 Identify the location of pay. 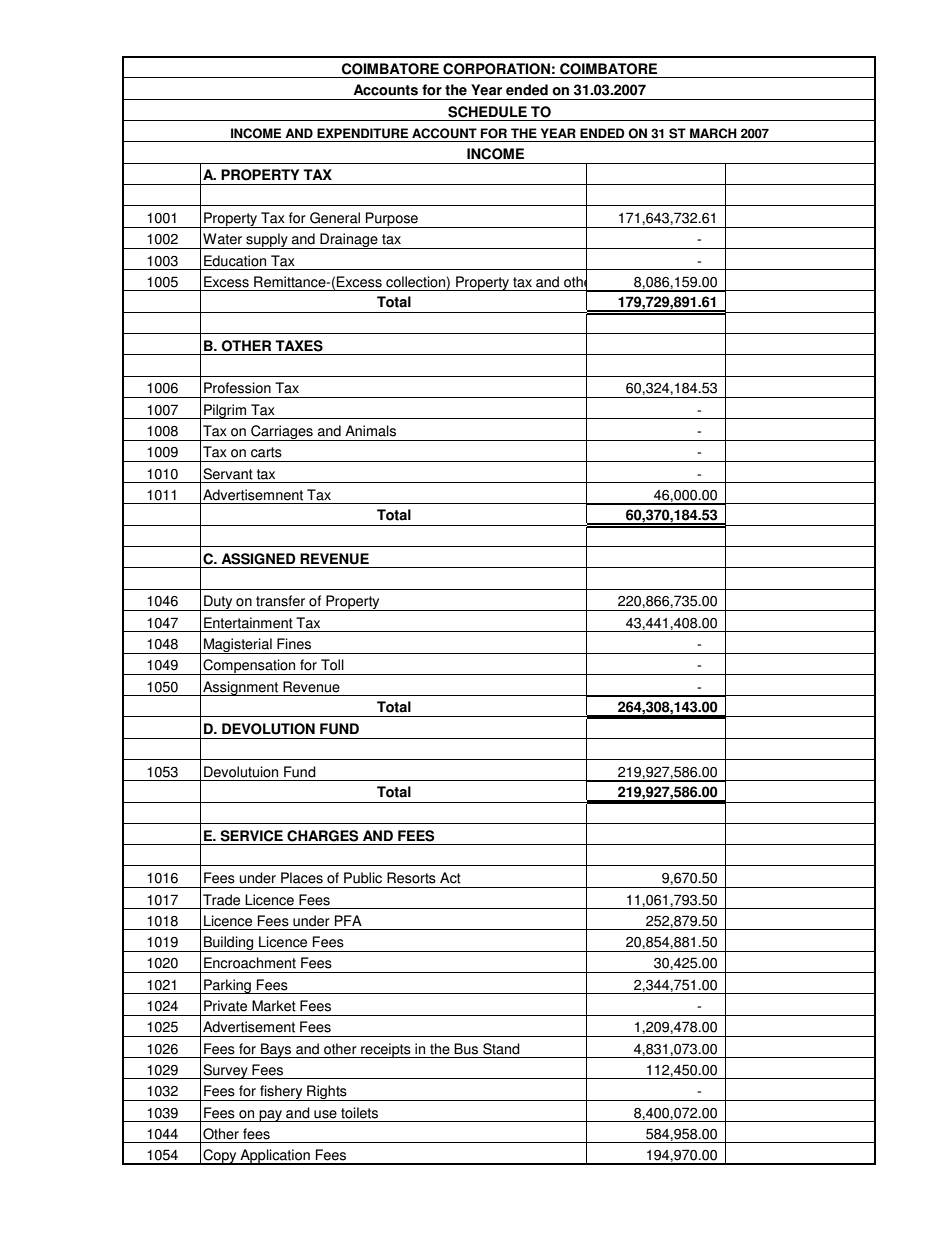
(270, 1116).
